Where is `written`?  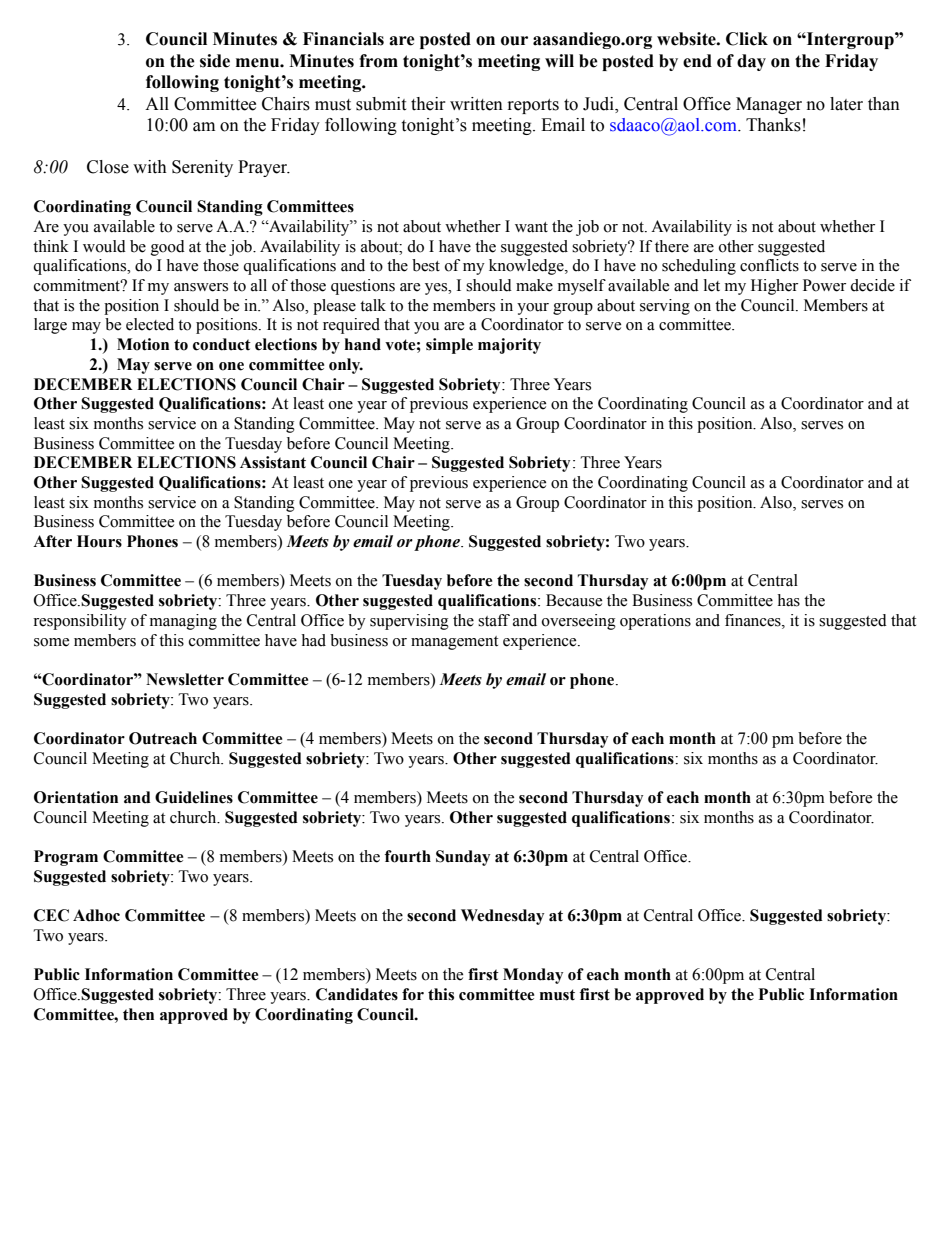 written is located at coordinates (476, 104).
